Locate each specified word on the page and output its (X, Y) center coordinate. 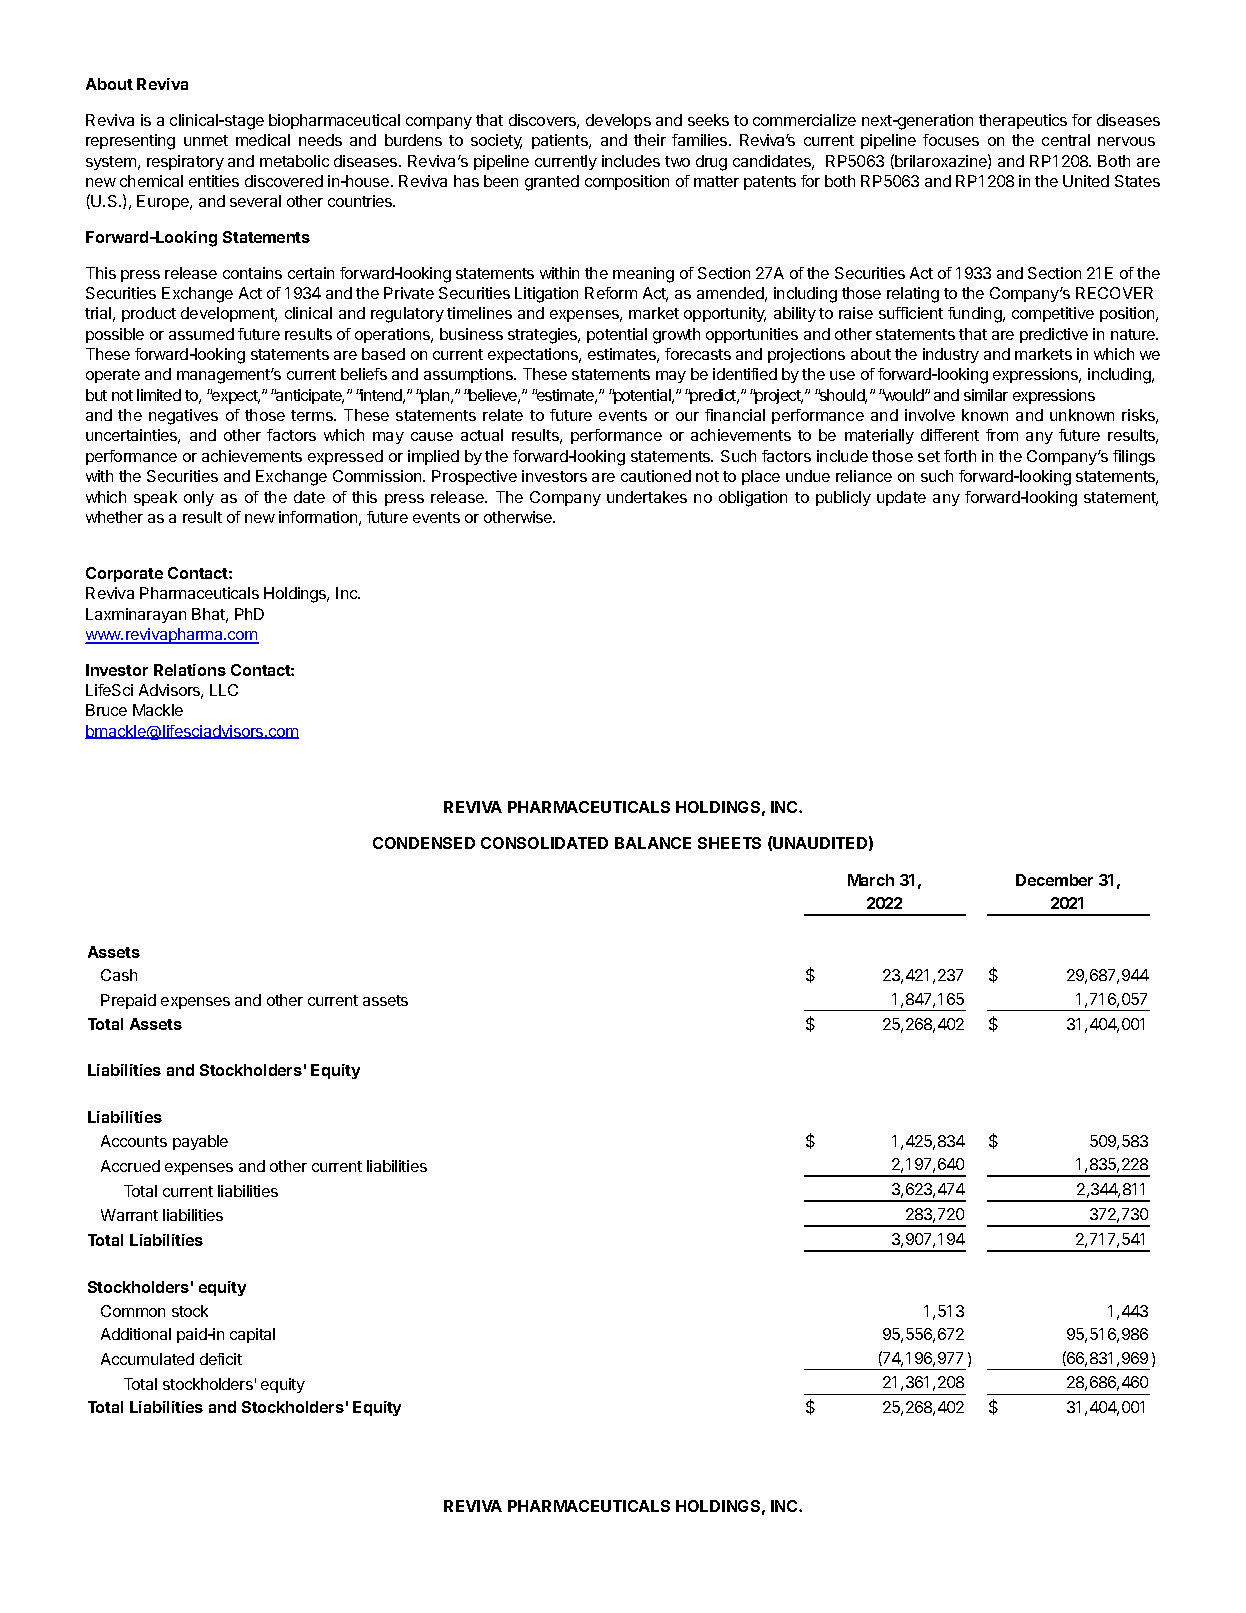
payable (200, 1142)
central (1066, 140)
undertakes (647, 497)
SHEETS (729, 843)
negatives (183, 417)
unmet (206, 140)
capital (252, 1335)
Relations (190, 670)
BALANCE (653, 843)
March (871, 880)
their (650, 140)
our (687, 416)
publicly (843, 498)
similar (986, 395)
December (1054, 880)
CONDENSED (424, 843)
